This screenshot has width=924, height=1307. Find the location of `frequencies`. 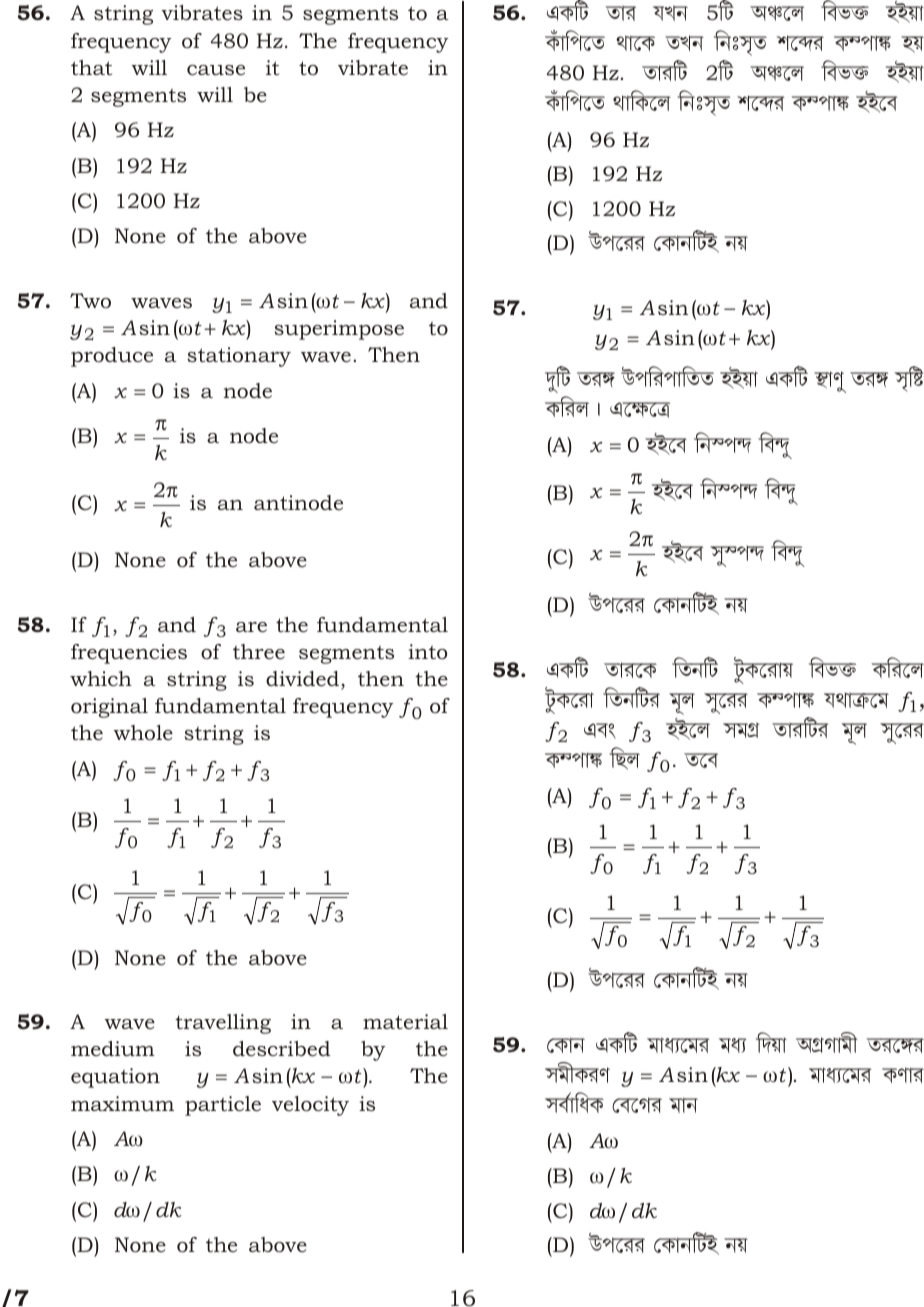

frequencies is located at coordinates (129, 654).
